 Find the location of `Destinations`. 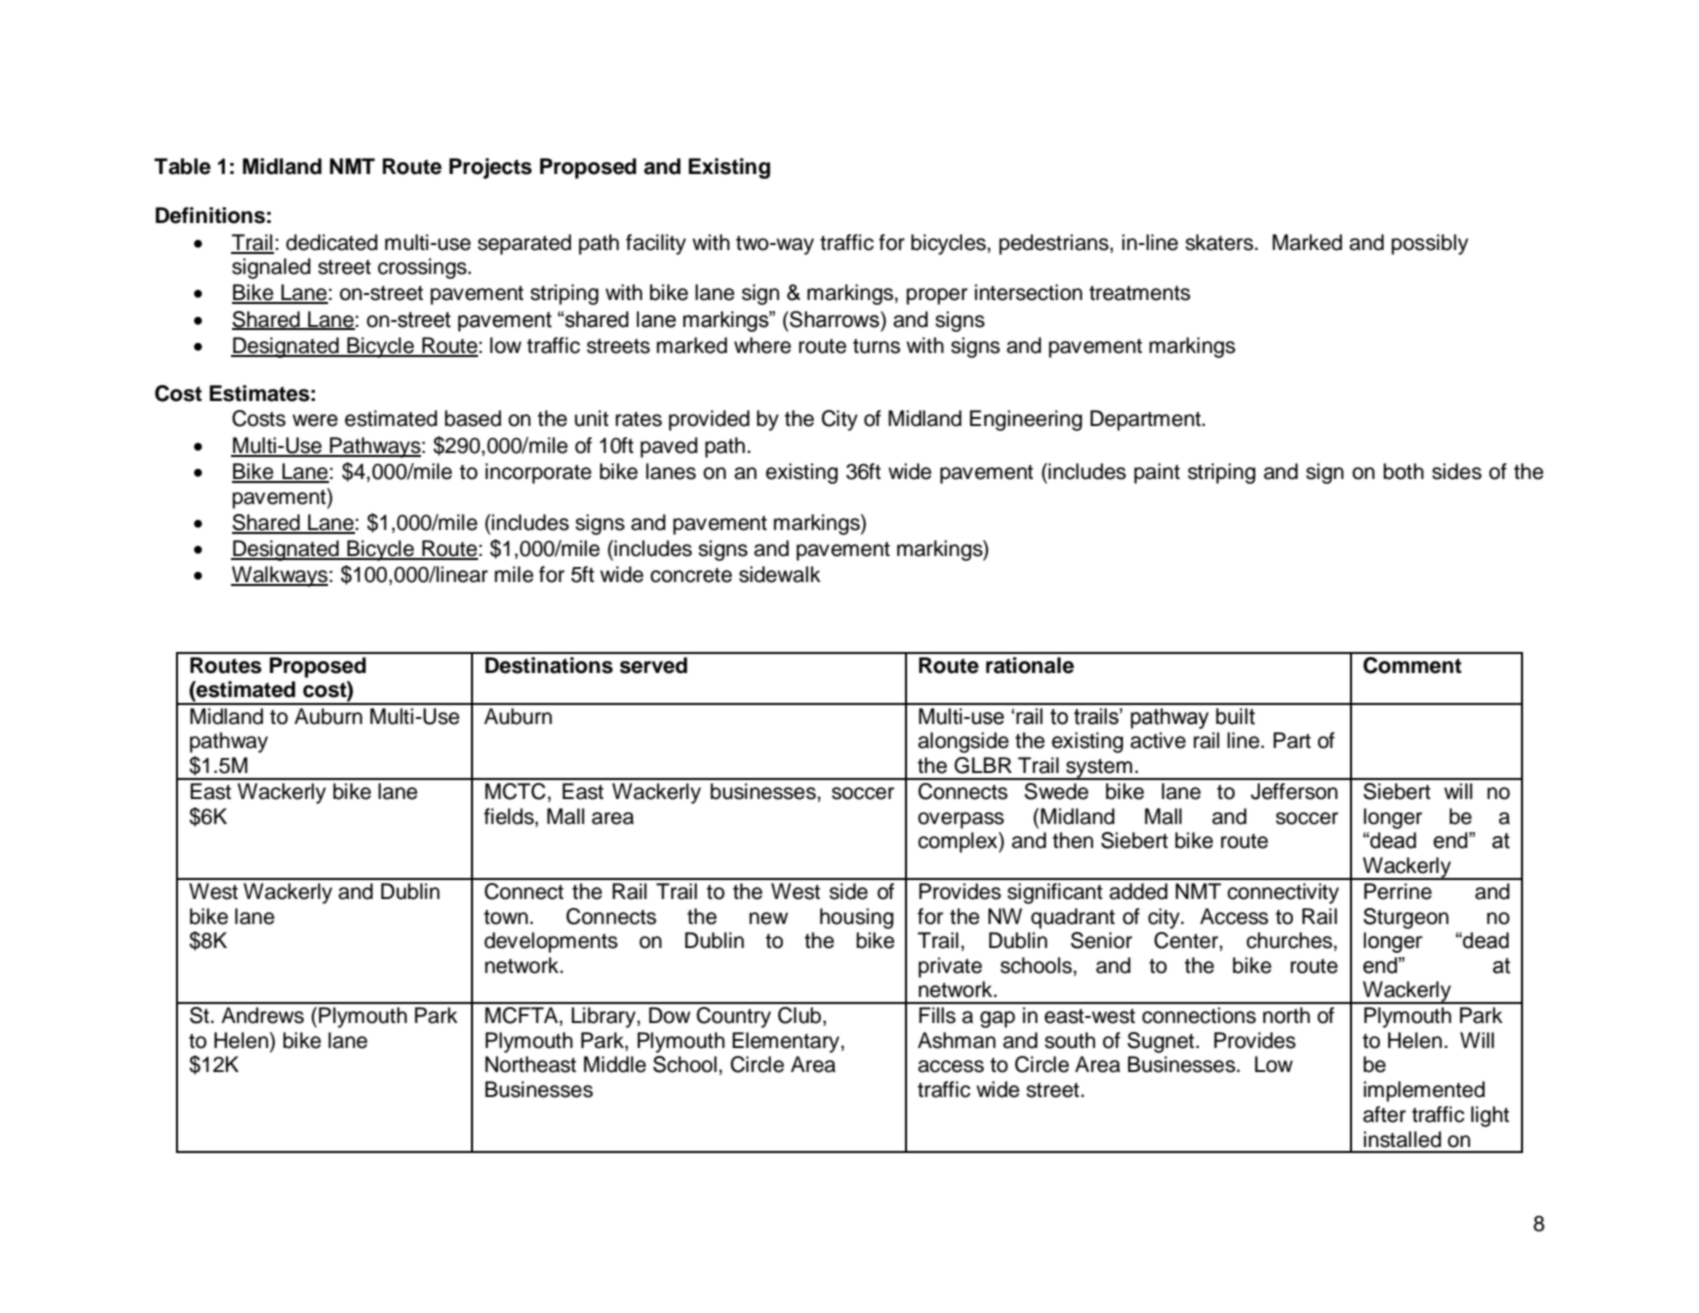

Destinations is located at coordinates (549, 665).
